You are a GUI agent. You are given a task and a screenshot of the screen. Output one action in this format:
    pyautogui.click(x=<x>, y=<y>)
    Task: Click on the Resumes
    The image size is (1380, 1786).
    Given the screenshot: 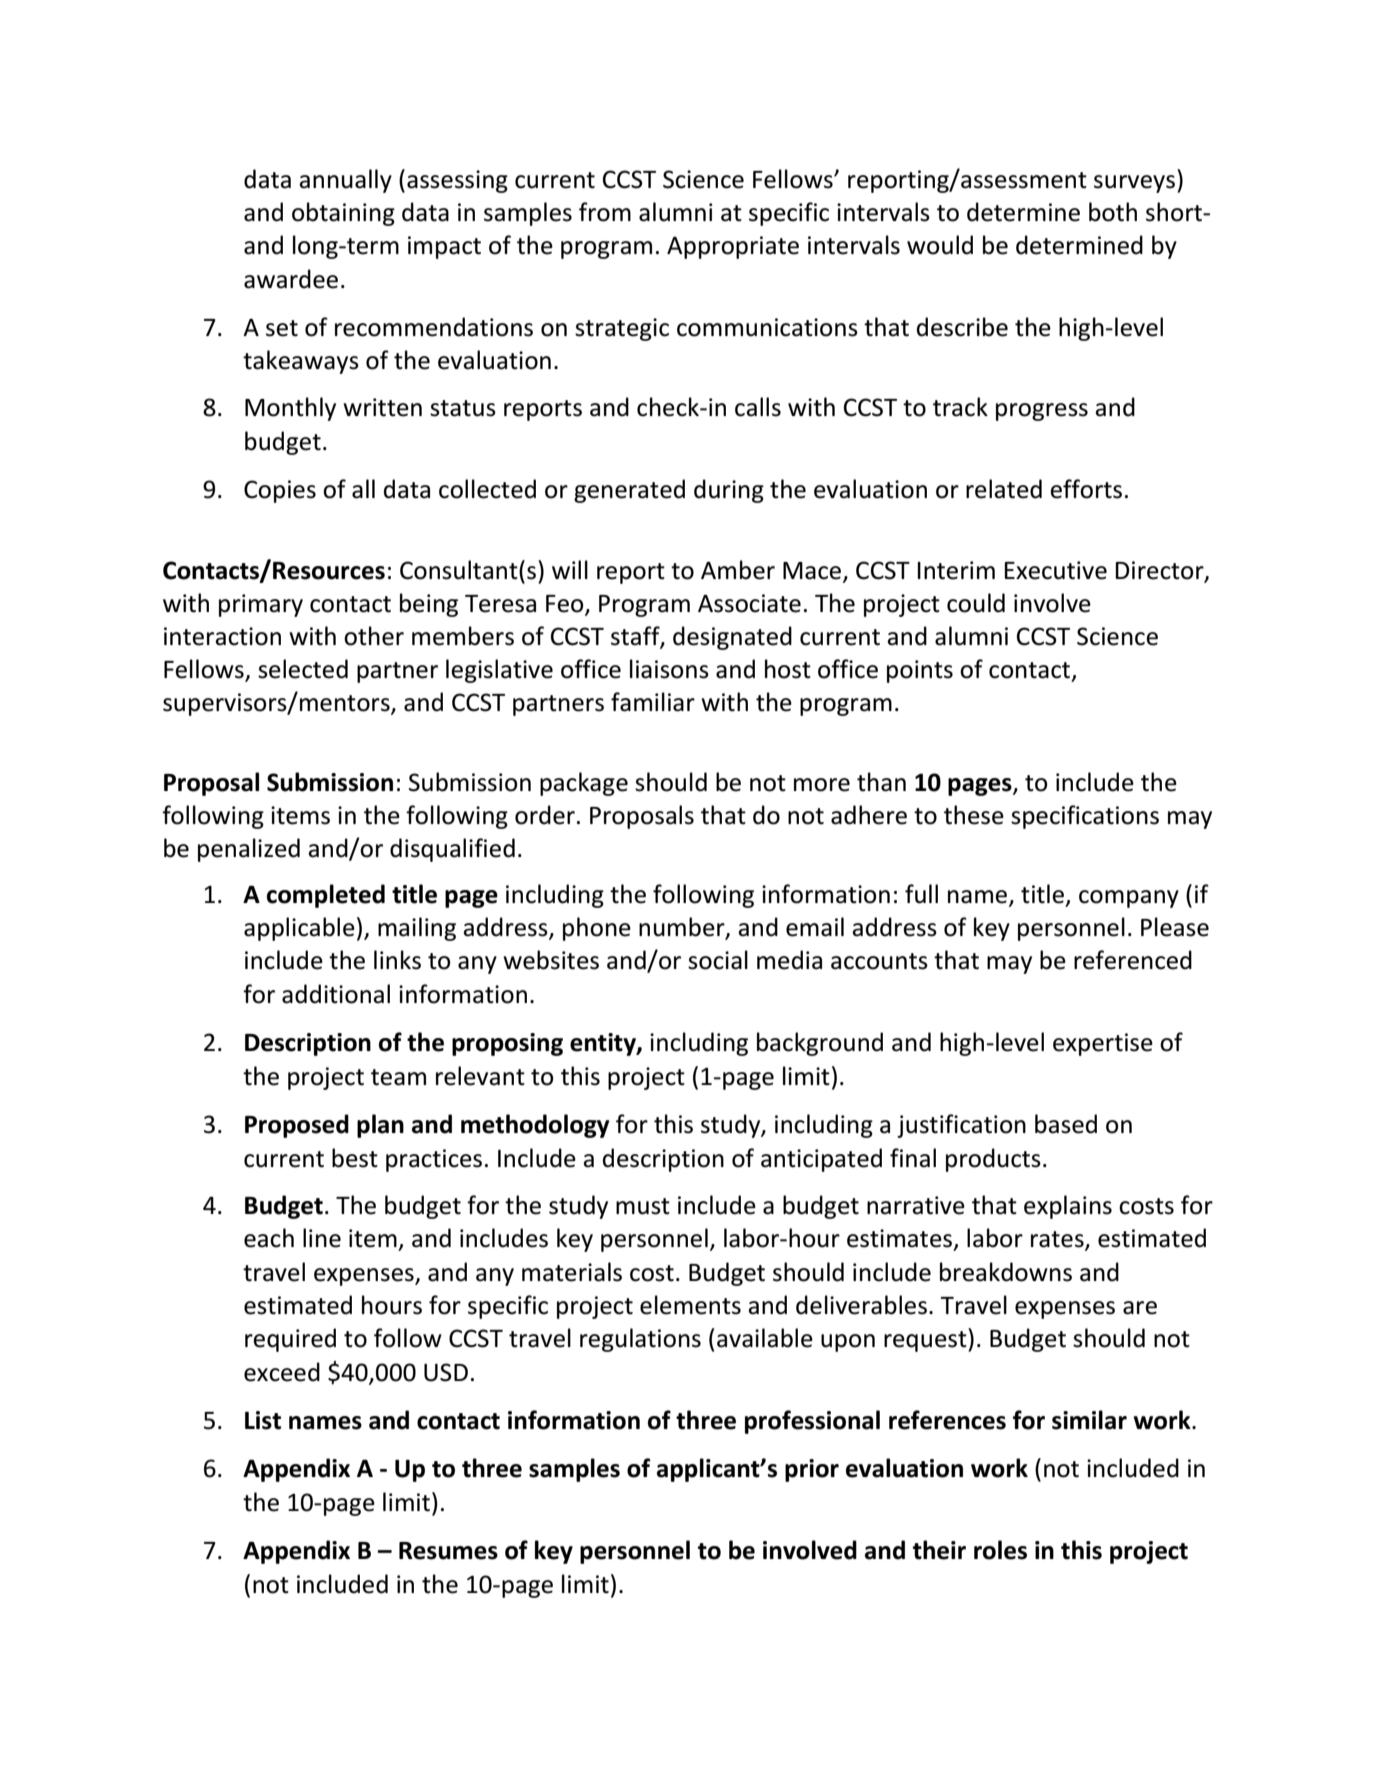 What is the action you would take?
    pyautogui.click(x=448, y=1551)
